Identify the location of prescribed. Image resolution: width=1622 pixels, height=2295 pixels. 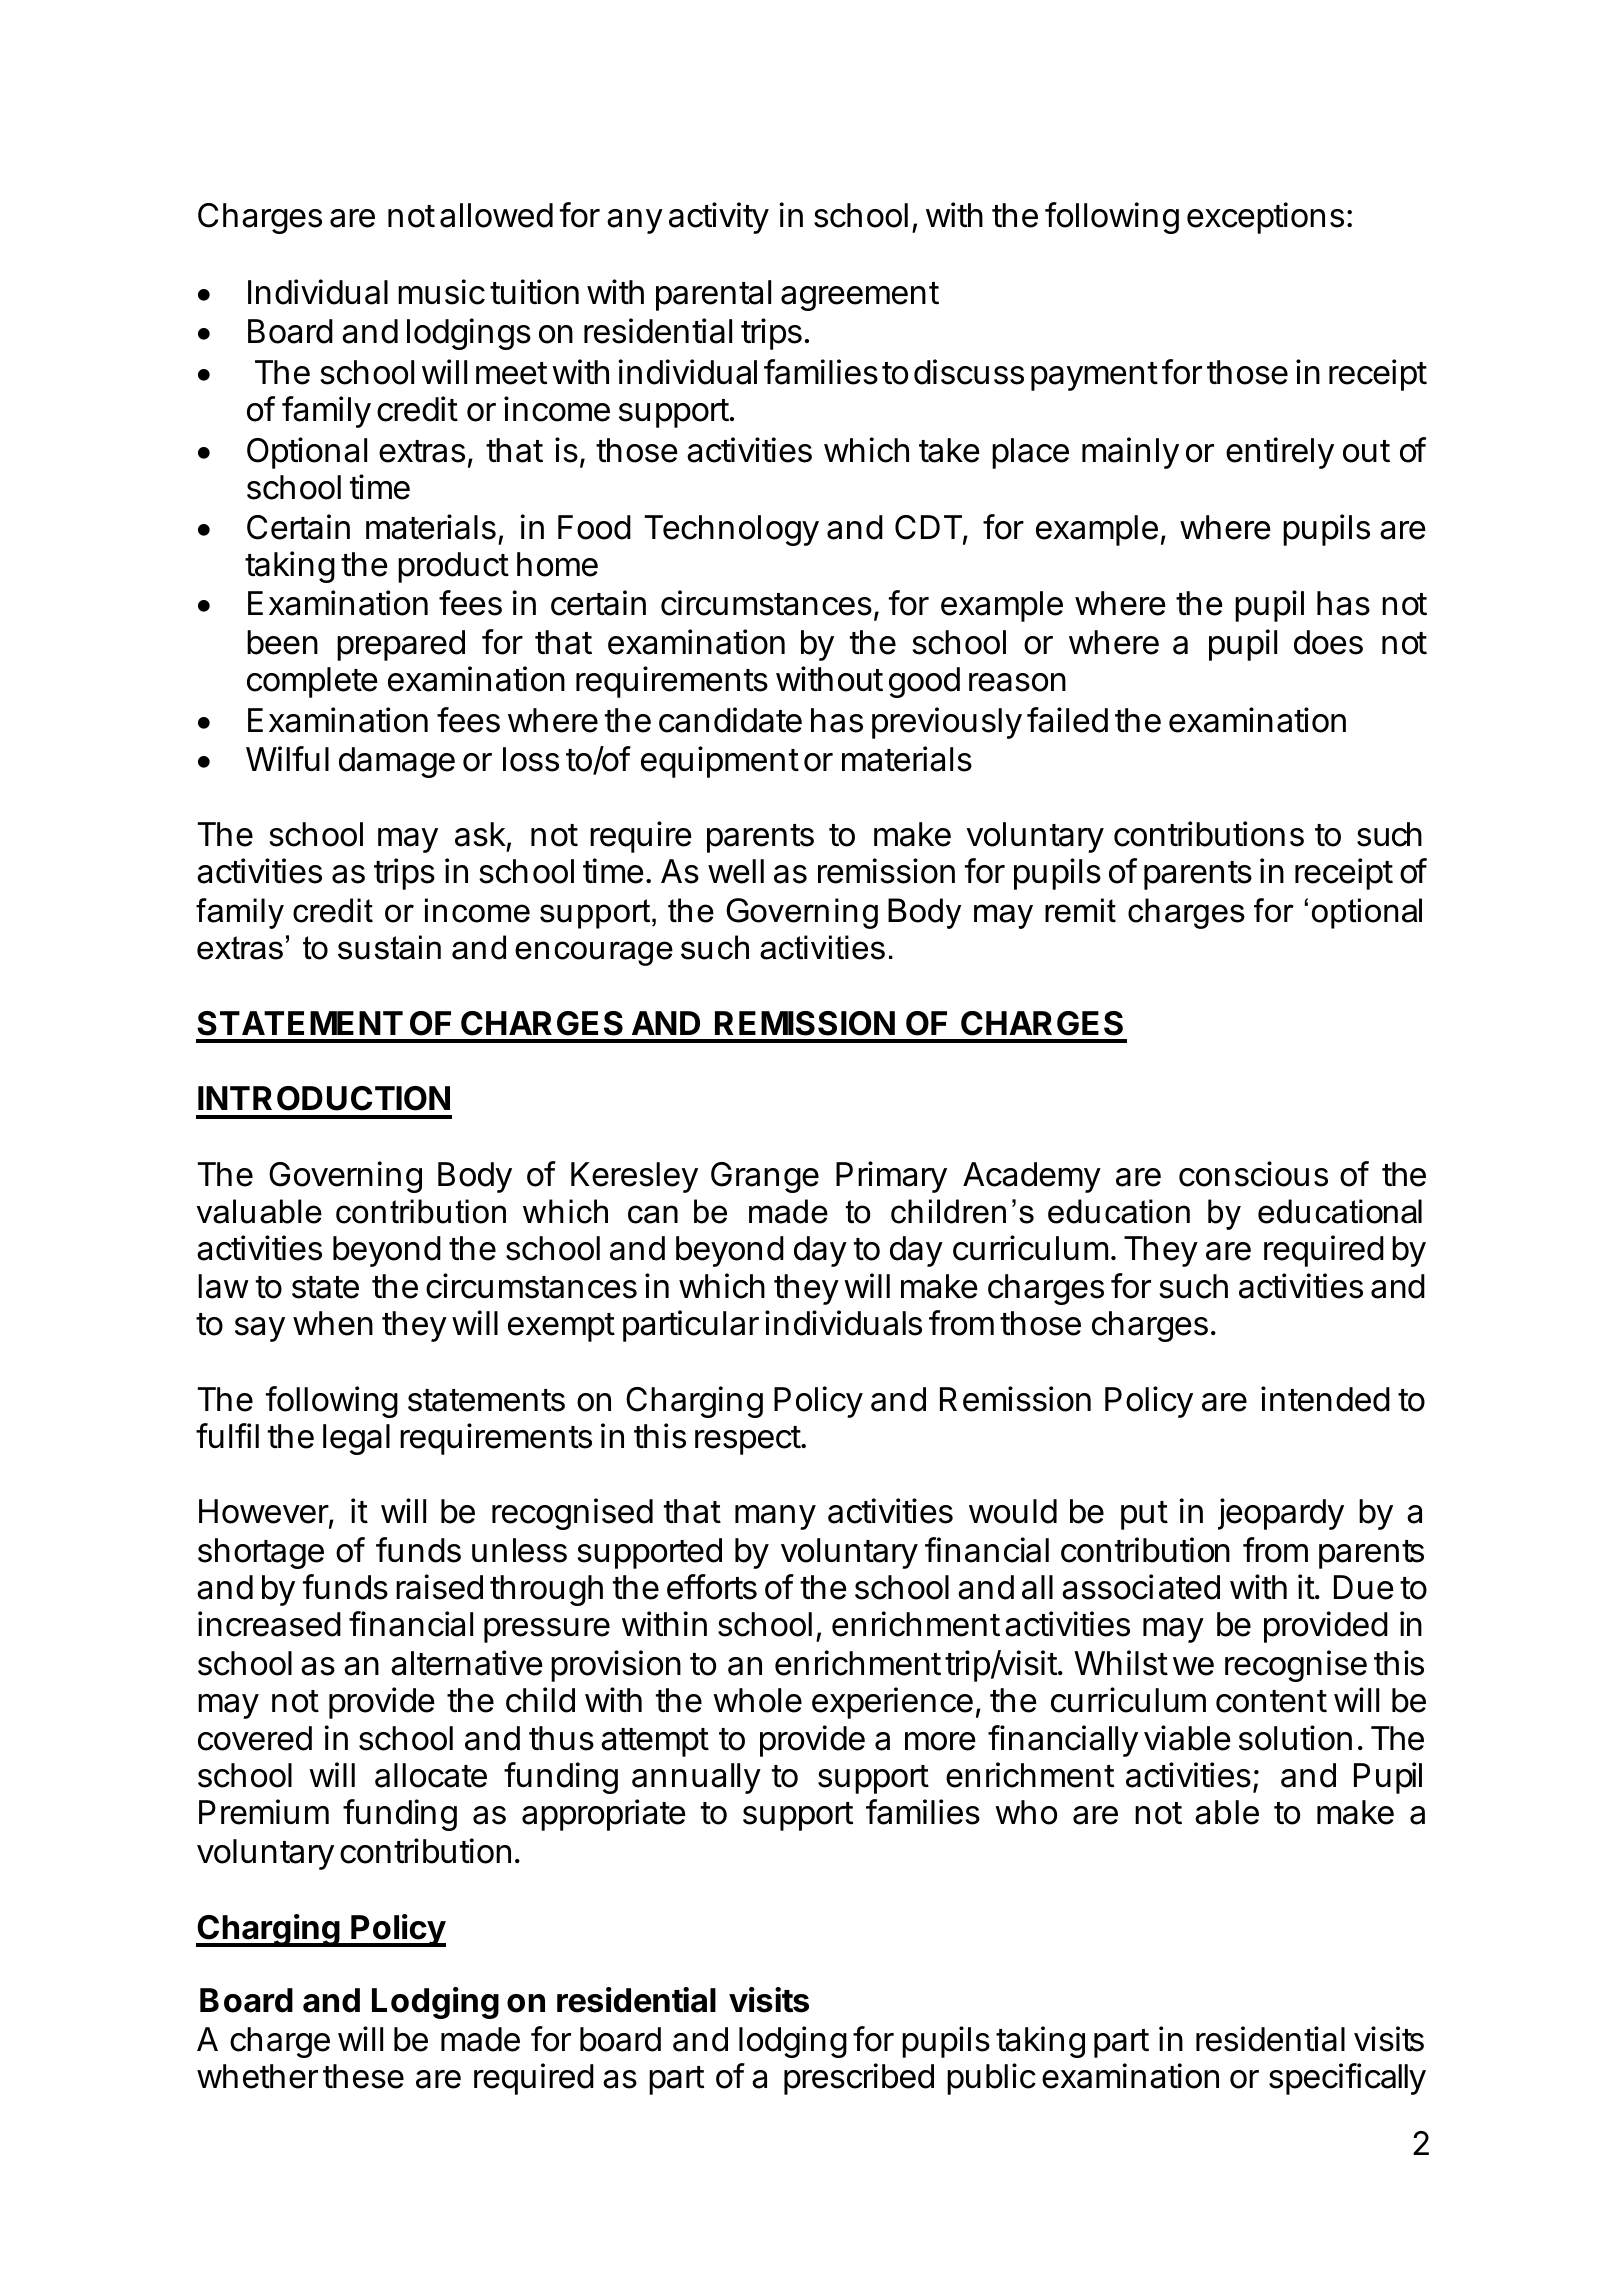
(859, 2079).
